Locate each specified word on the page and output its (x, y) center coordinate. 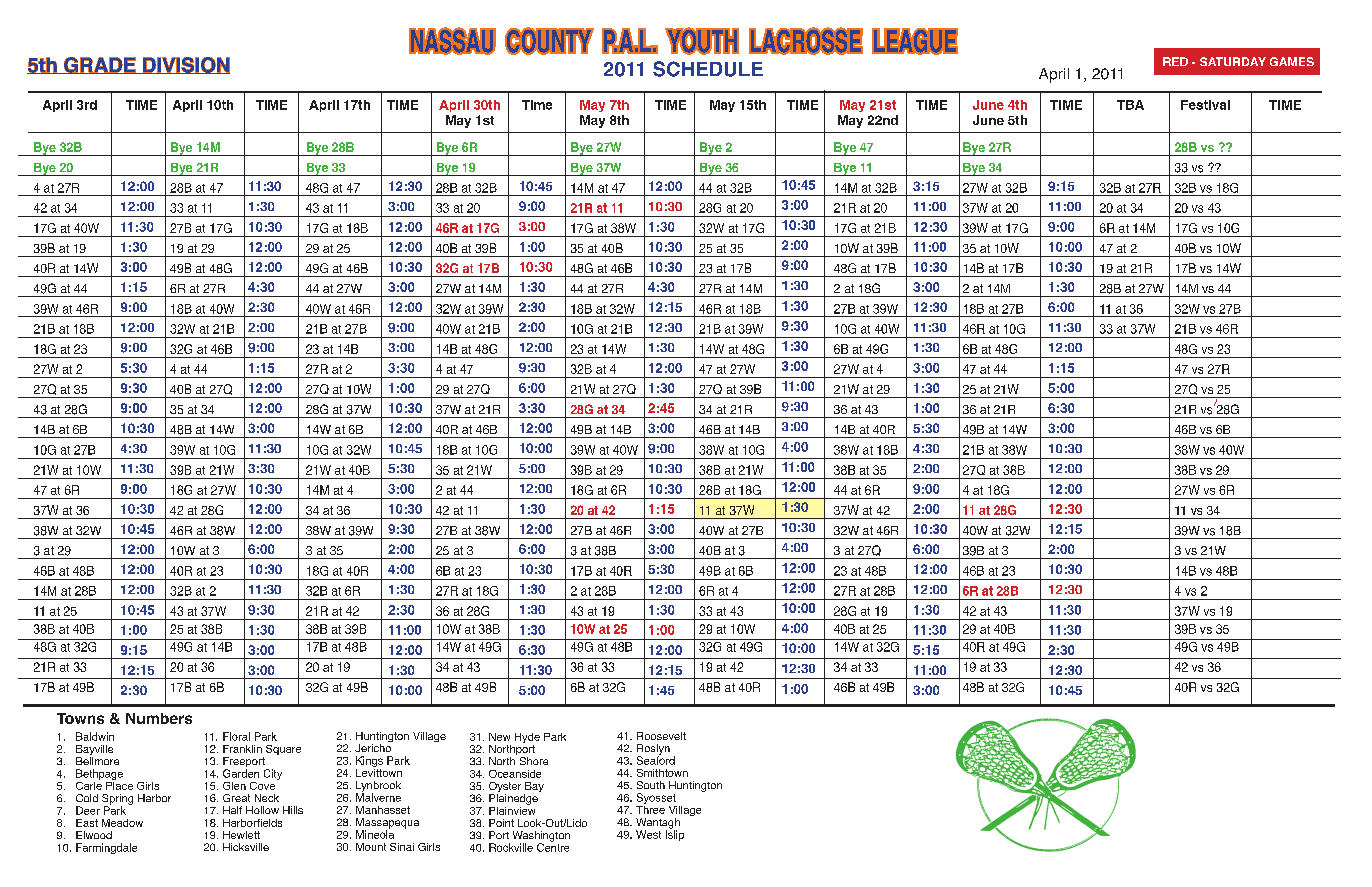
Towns (80, 718)
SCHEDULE (708, 69)
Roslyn (653, 750)
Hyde (527, 739)
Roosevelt (661, 736)
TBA (1130, 105)
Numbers (159, 718)
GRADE (100, 65)
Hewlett (241, 835)
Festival (1205, 105)
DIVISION (185, 65)
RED (1175, 61)
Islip (675, 834)
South (651, 785)
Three (650, 808)
